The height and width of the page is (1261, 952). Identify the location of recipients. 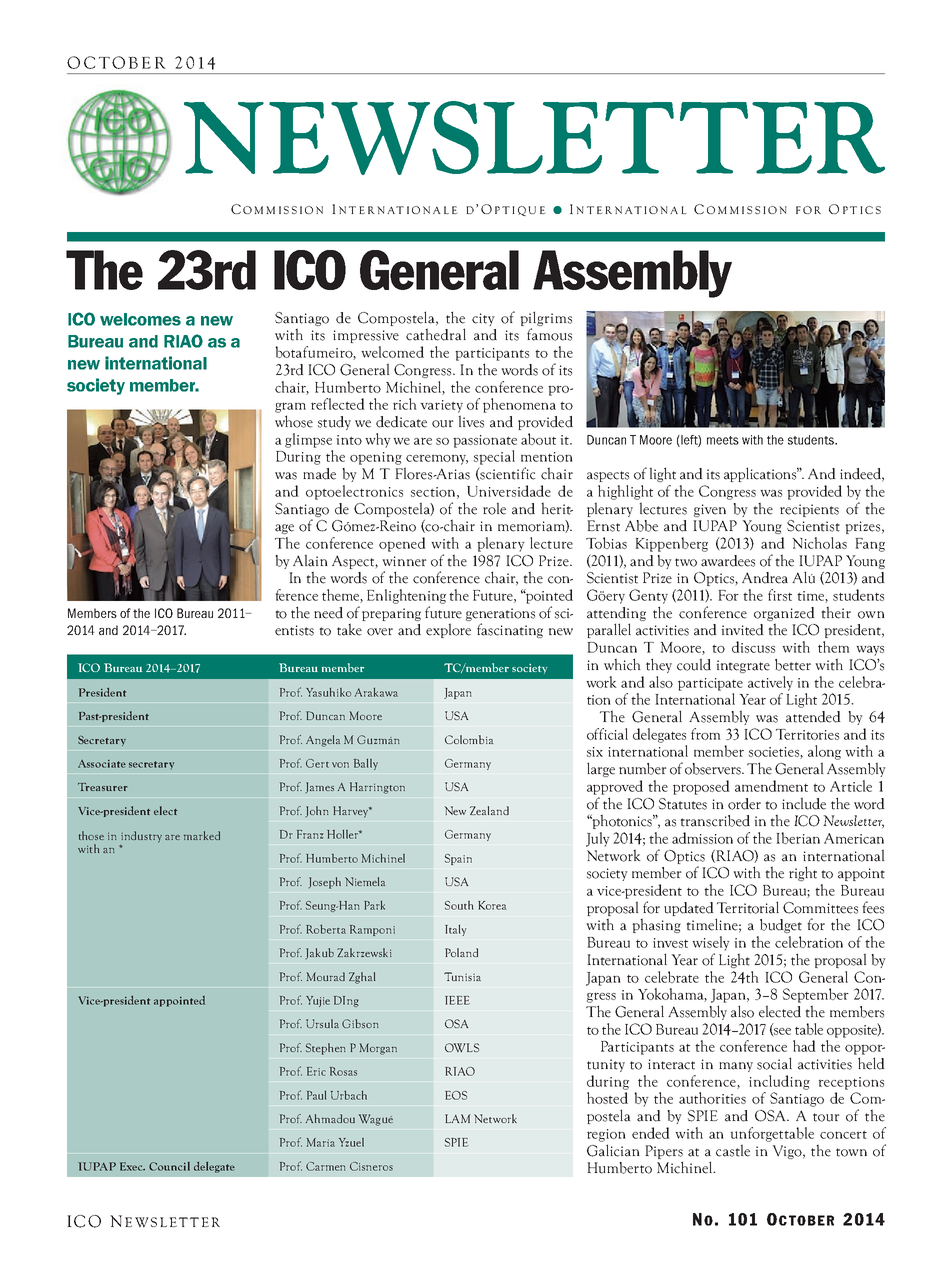
(809, 510).
